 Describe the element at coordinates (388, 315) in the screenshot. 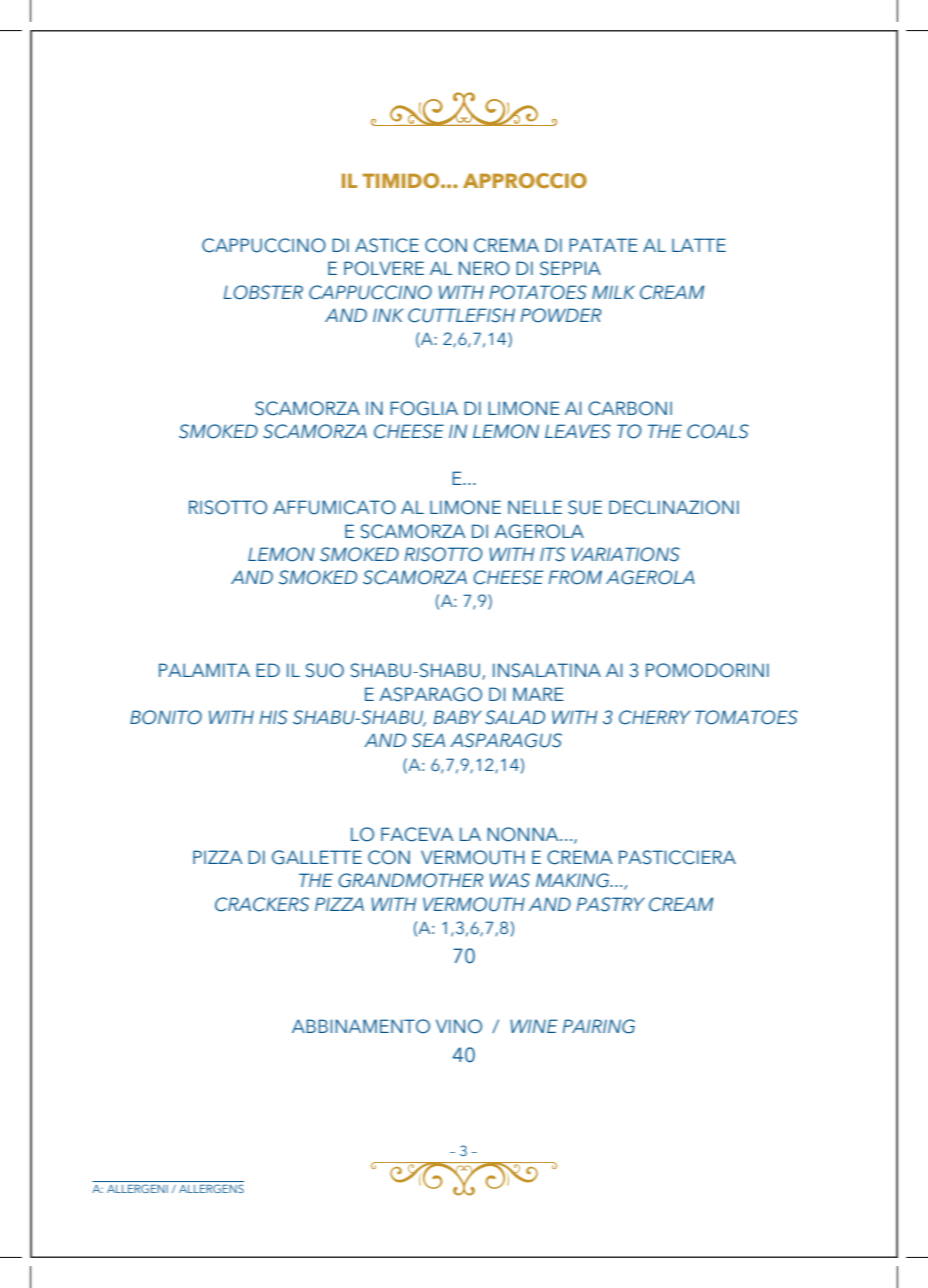

I see `INK` at that location.
